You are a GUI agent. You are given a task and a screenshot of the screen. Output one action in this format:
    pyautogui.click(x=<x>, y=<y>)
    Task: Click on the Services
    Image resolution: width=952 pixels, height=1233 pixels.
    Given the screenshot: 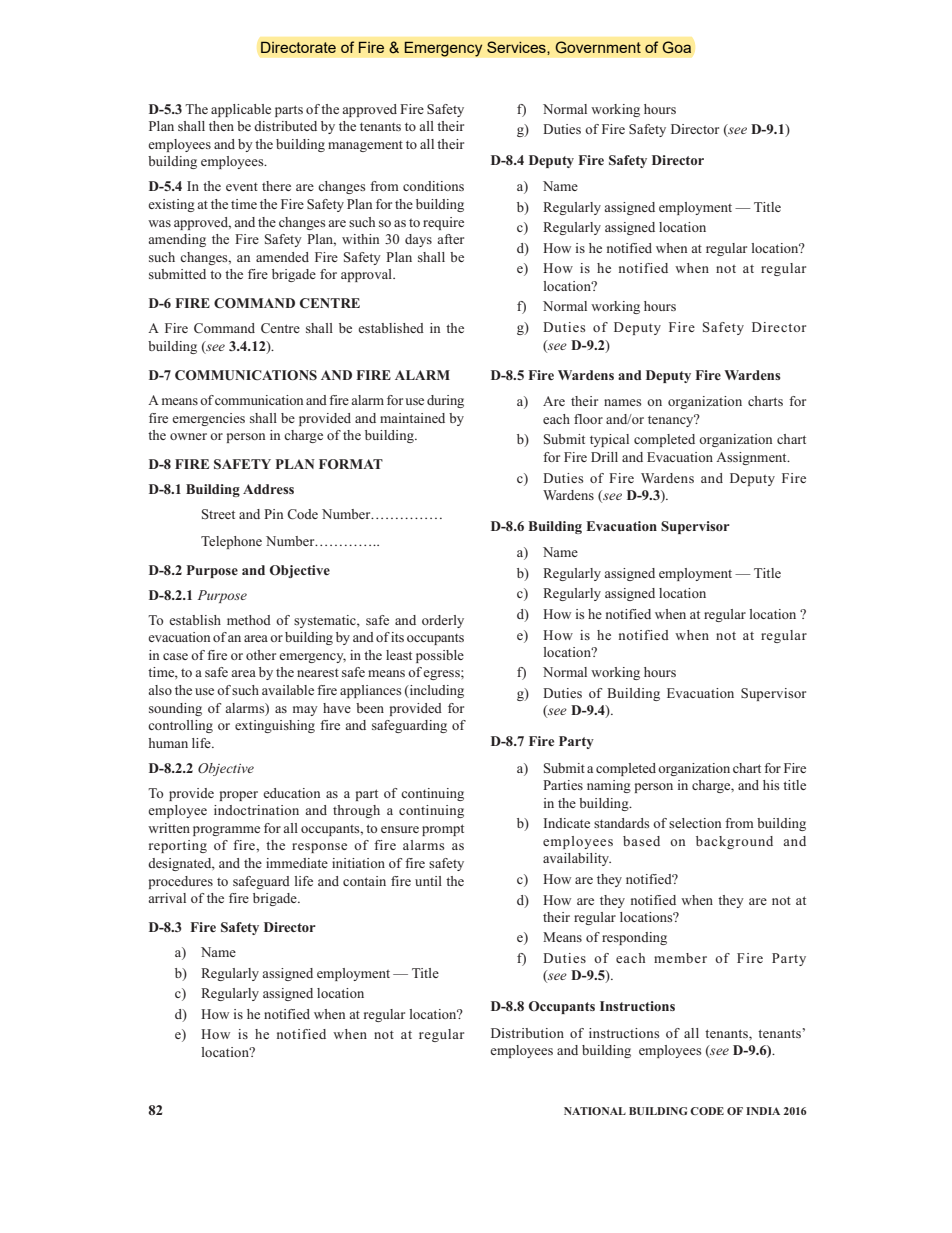 What is the action you would take?
    pyautogui.click(x=517, y=47)
